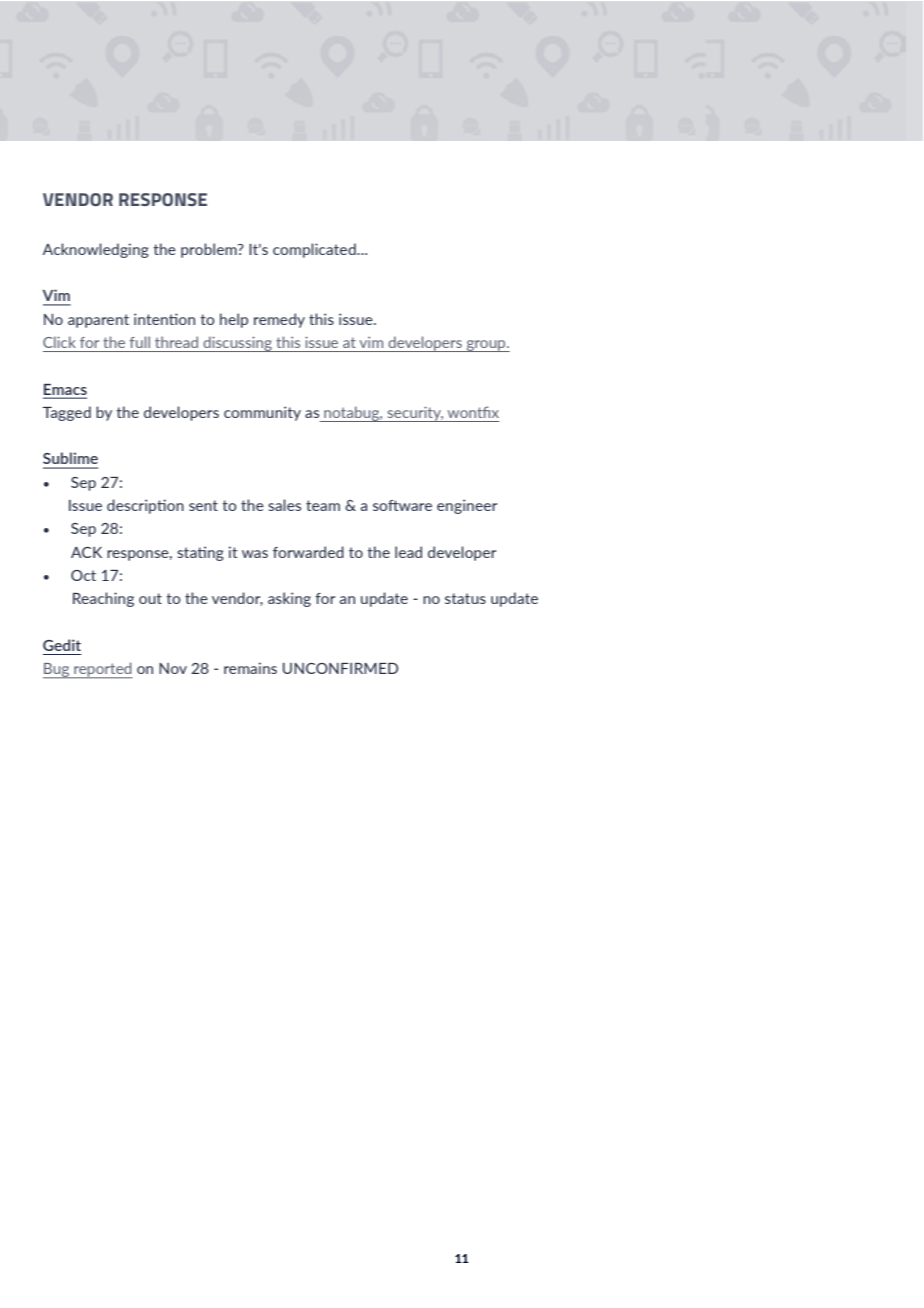  I want to click on remedy, so click(279, 320).
